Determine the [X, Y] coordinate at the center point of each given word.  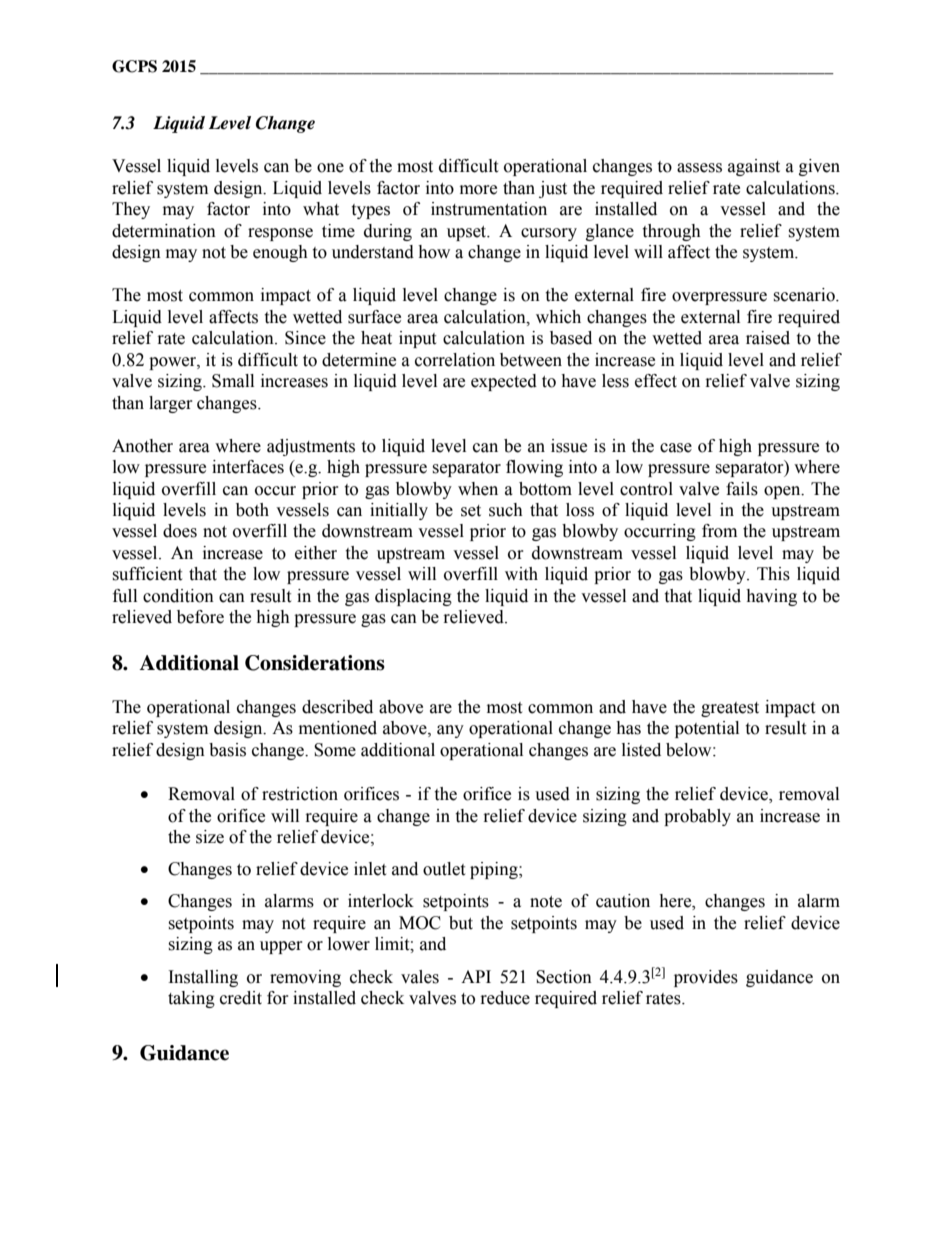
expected [504, 382]
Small [233, 381]
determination [164, 231]
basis [227, 750]
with [521, 574]
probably [697, 817]
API [476, 976]
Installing [203, 978]
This [773, 574]
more [478, 190]
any [450, 731]
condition [178, 596]
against [754, 167]
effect [656, 381]
